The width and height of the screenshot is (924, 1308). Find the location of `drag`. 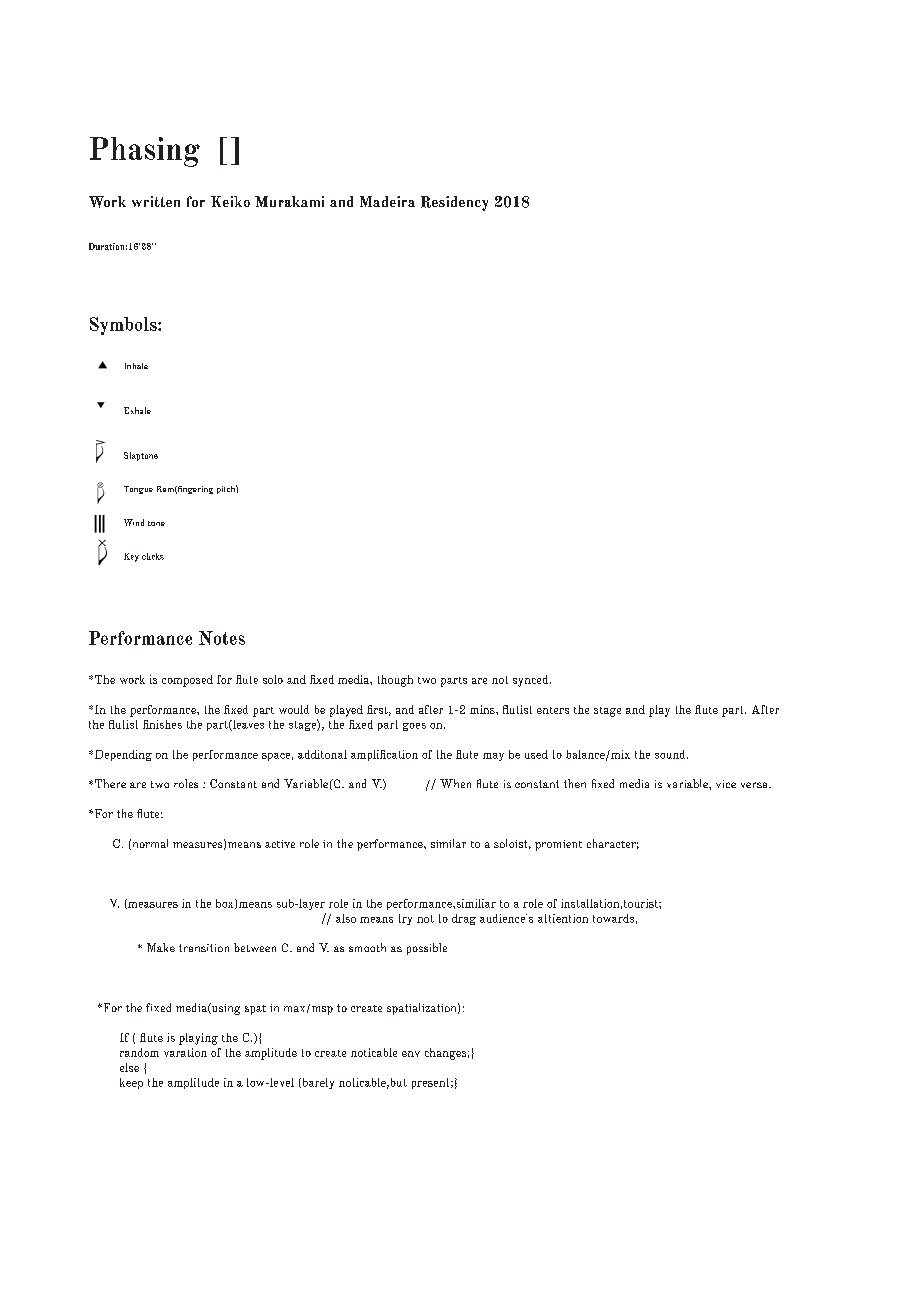

drag is located at coordinates (464, 919).
